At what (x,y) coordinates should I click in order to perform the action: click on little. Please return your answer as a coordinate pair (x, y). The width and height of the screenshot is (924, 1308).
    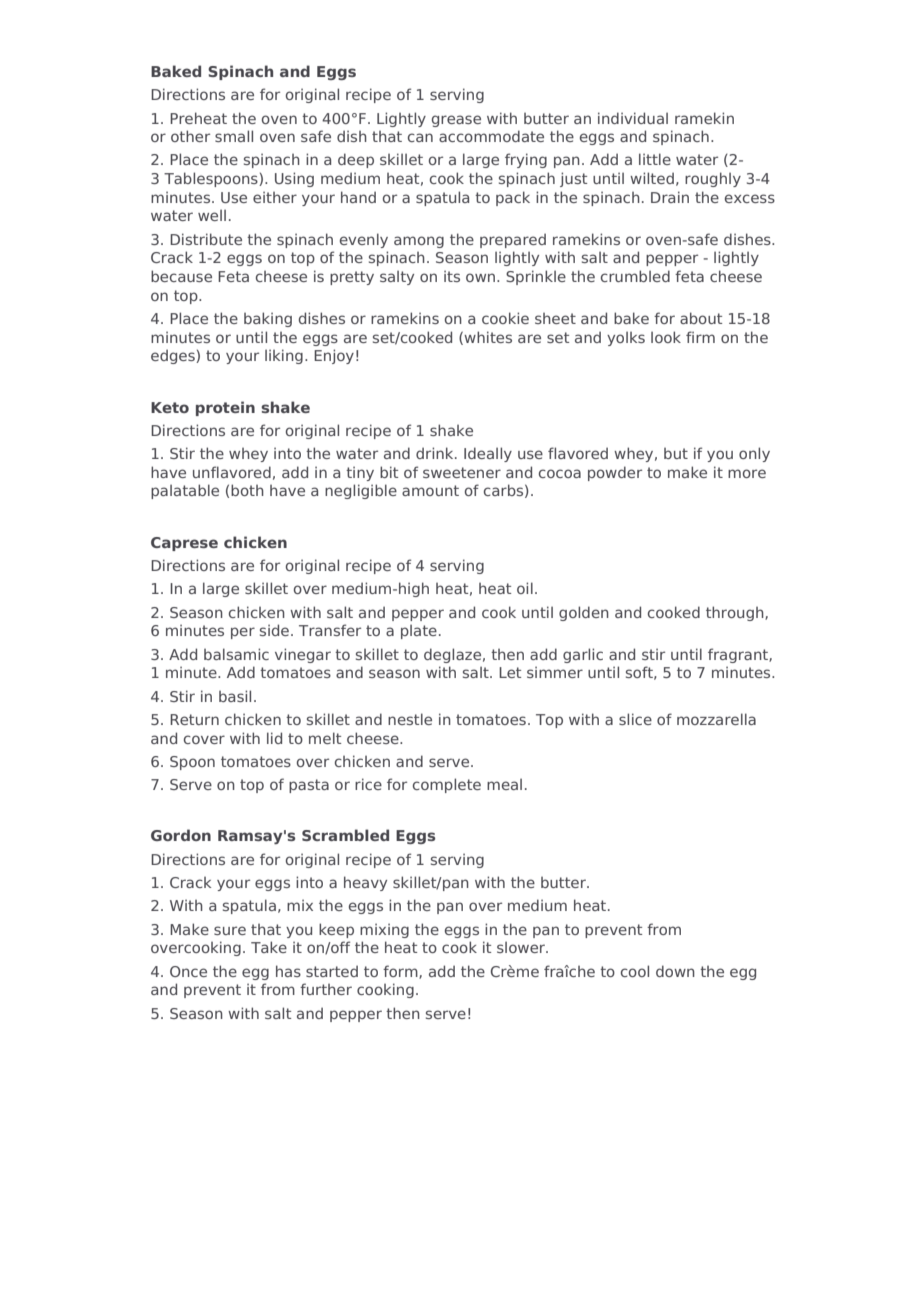
    Looking at the image, I should click on (655, 159).
